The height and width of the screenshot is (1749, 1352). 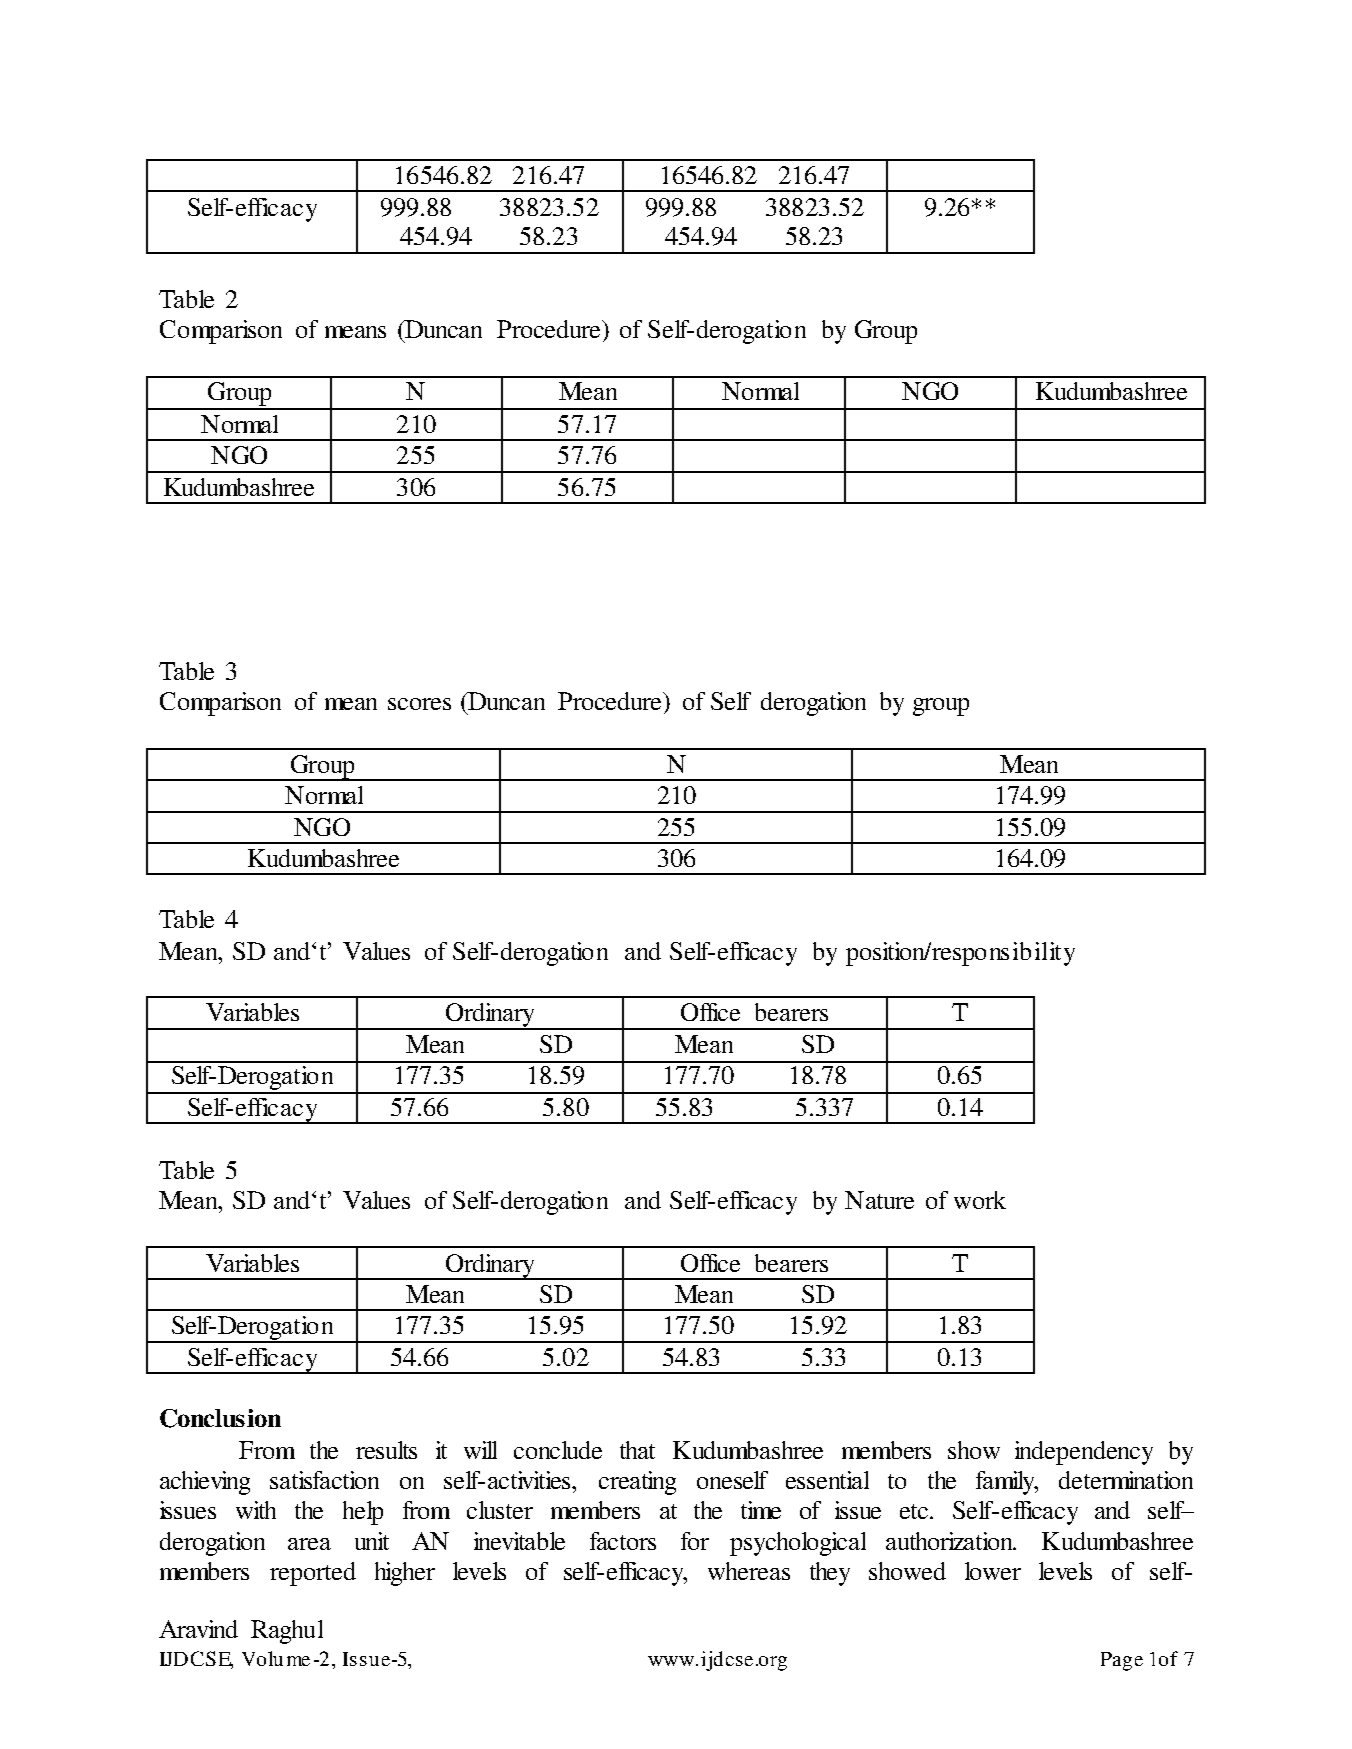 I want to click on independency, so click(x=1084, y=1453).
